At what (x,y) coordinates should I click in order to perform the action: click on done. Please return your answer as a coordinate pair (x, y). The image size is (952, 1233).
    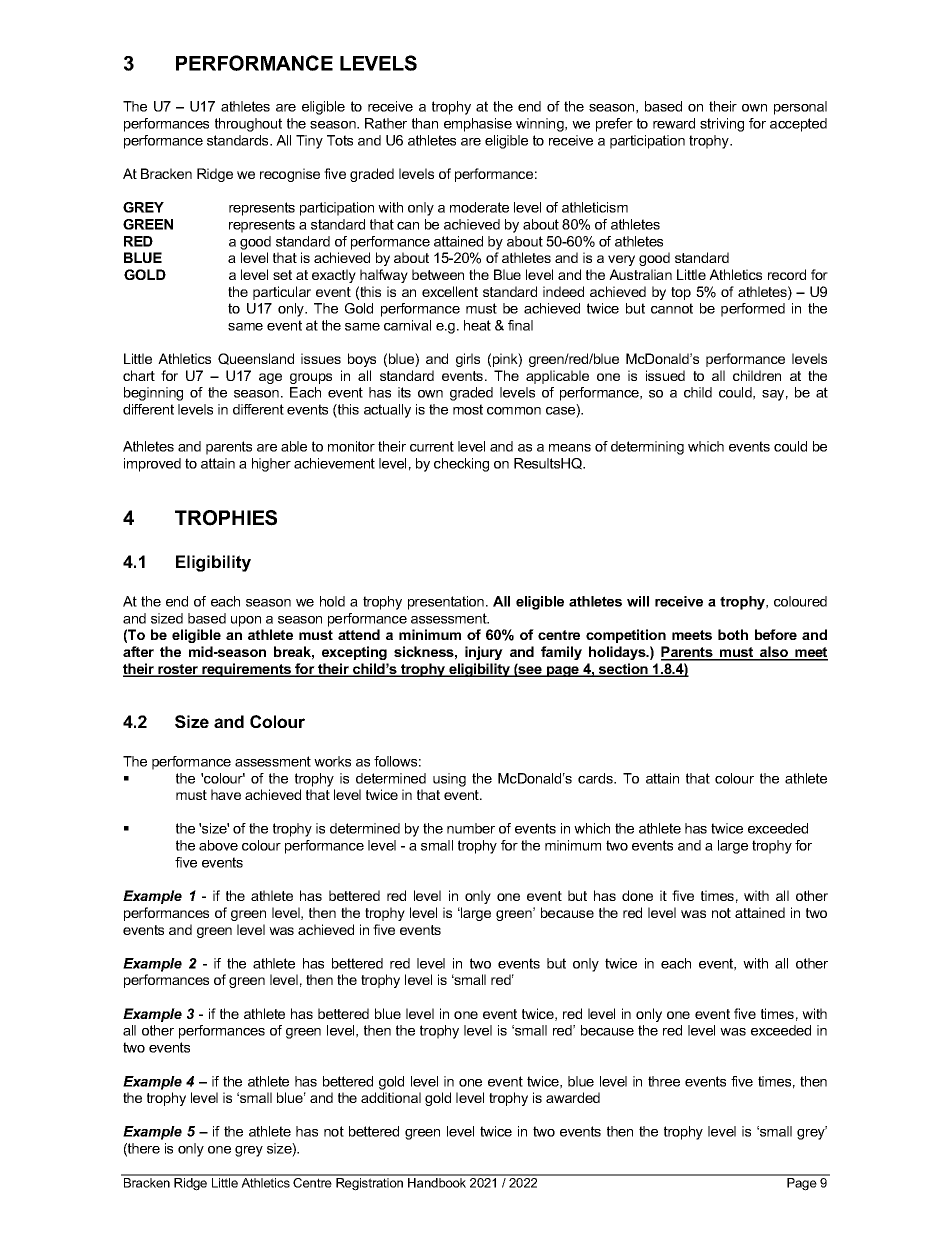
    Looking at the image, I should click on (637, 895).
